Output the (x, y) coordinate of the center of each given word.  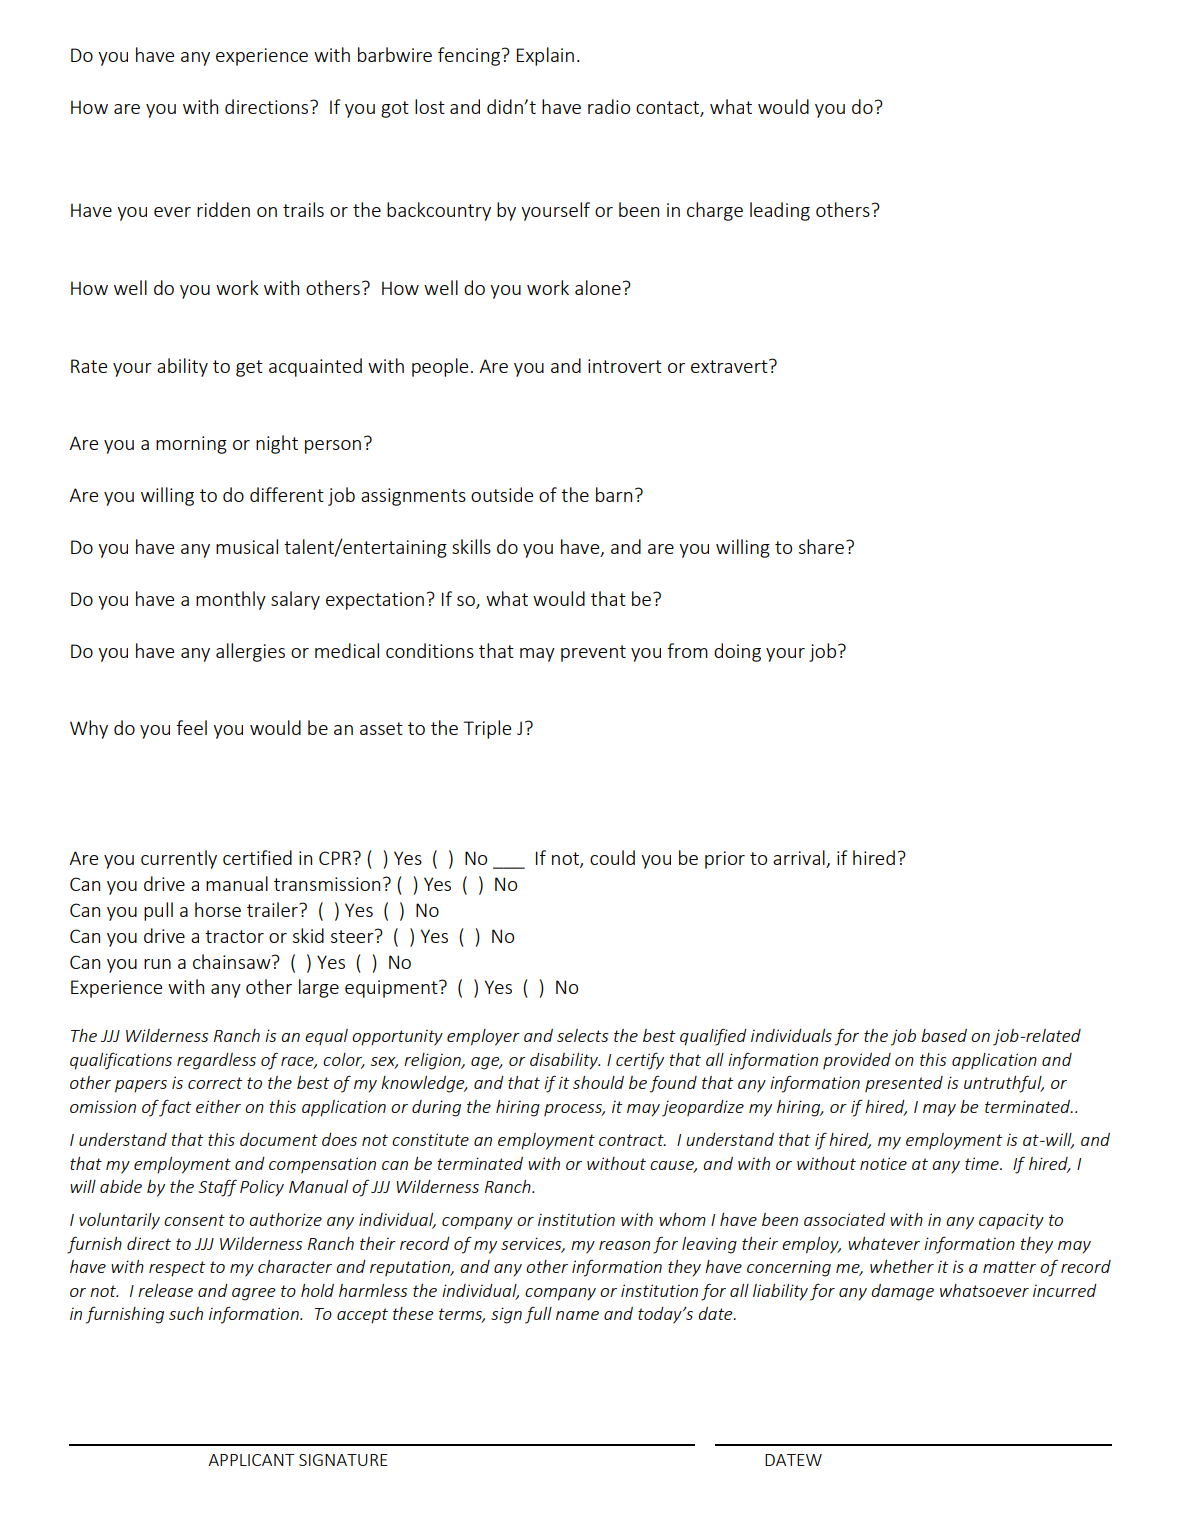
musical (247, 546)
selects (582, 1035)
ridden (223, 209)
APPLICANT (251, 1460)
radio (609, 106)
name (577, 1315)
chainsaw (233, 961)
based (944, 1035)
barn (614, 494)
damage (902, 1292)
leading (780, 211)
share (821, 546)
